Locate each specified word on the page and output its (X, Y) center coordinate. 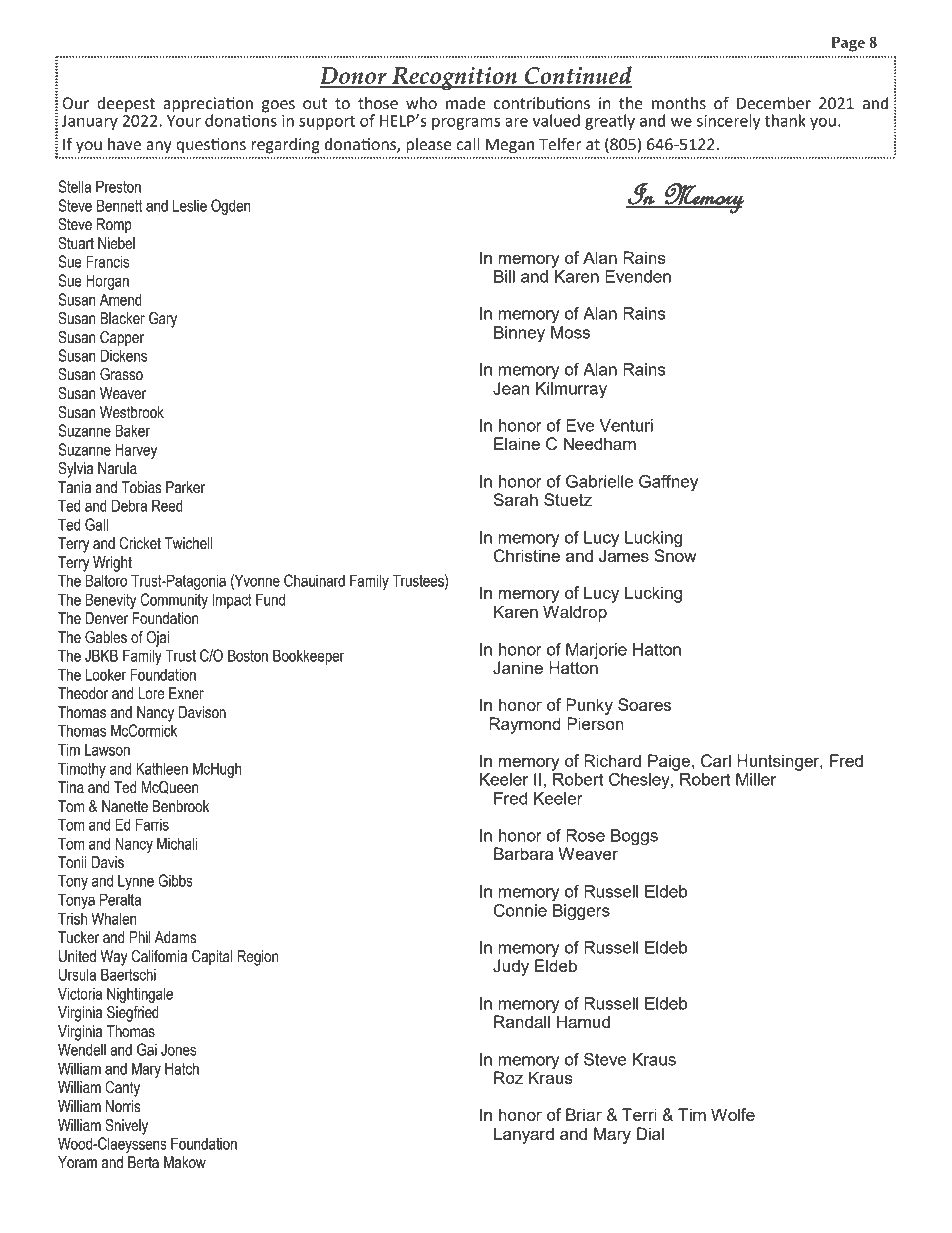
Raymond (525, 725)
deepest (126, 105)
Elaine (517, 443)
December (774, 103)
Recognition (454, 78)
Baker (132, 430)
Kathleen (162, 768)
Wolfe (733, 1114)
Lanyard (524, 1135)
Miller (756, 779)
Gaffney (668, 483)
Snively (126, 1127)
